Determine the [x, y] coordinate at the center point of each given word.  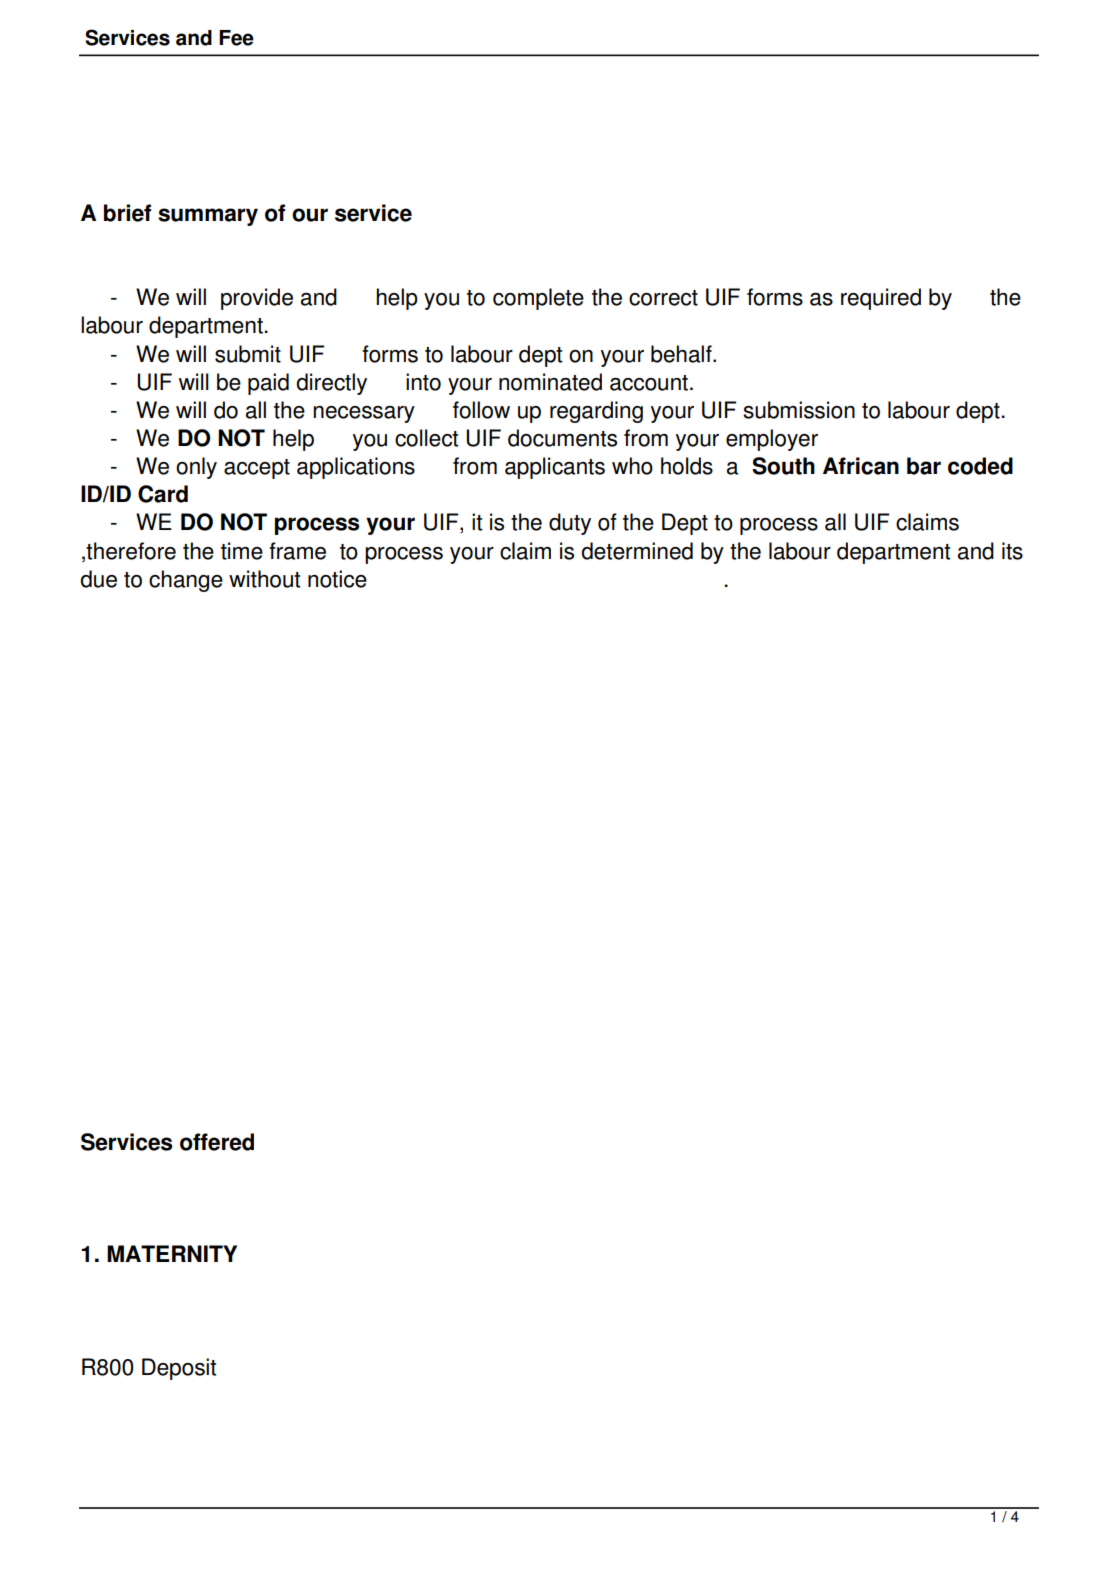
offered [217, 1142]
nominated [550, 382]
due [99, 579]
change [186, 581]
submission [799, 410]
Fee [236, 38]
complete [538, 299]
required [881, 299]
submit [248, 354]
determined [637, 551]
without [264, 579]
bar [924, 466]
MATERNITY [172, 1253]
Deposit [179, 1369]
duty [570, 524]
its [1012, 551]
